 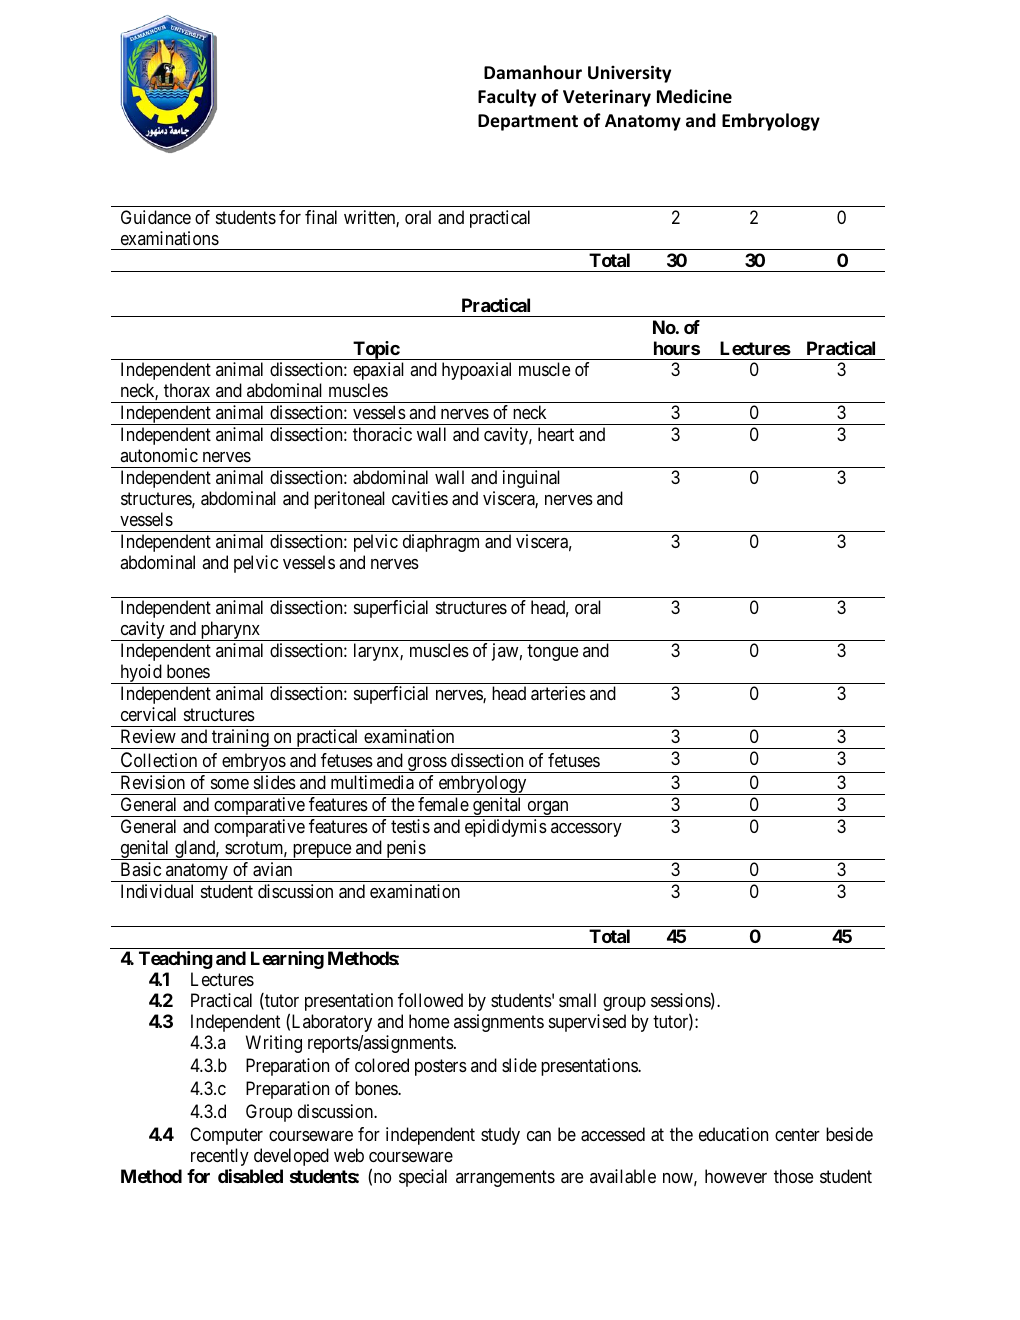 What do you see at coordinates (556, 434) in the screenshot?
I see `heart` at bounding box center [556, 434].
